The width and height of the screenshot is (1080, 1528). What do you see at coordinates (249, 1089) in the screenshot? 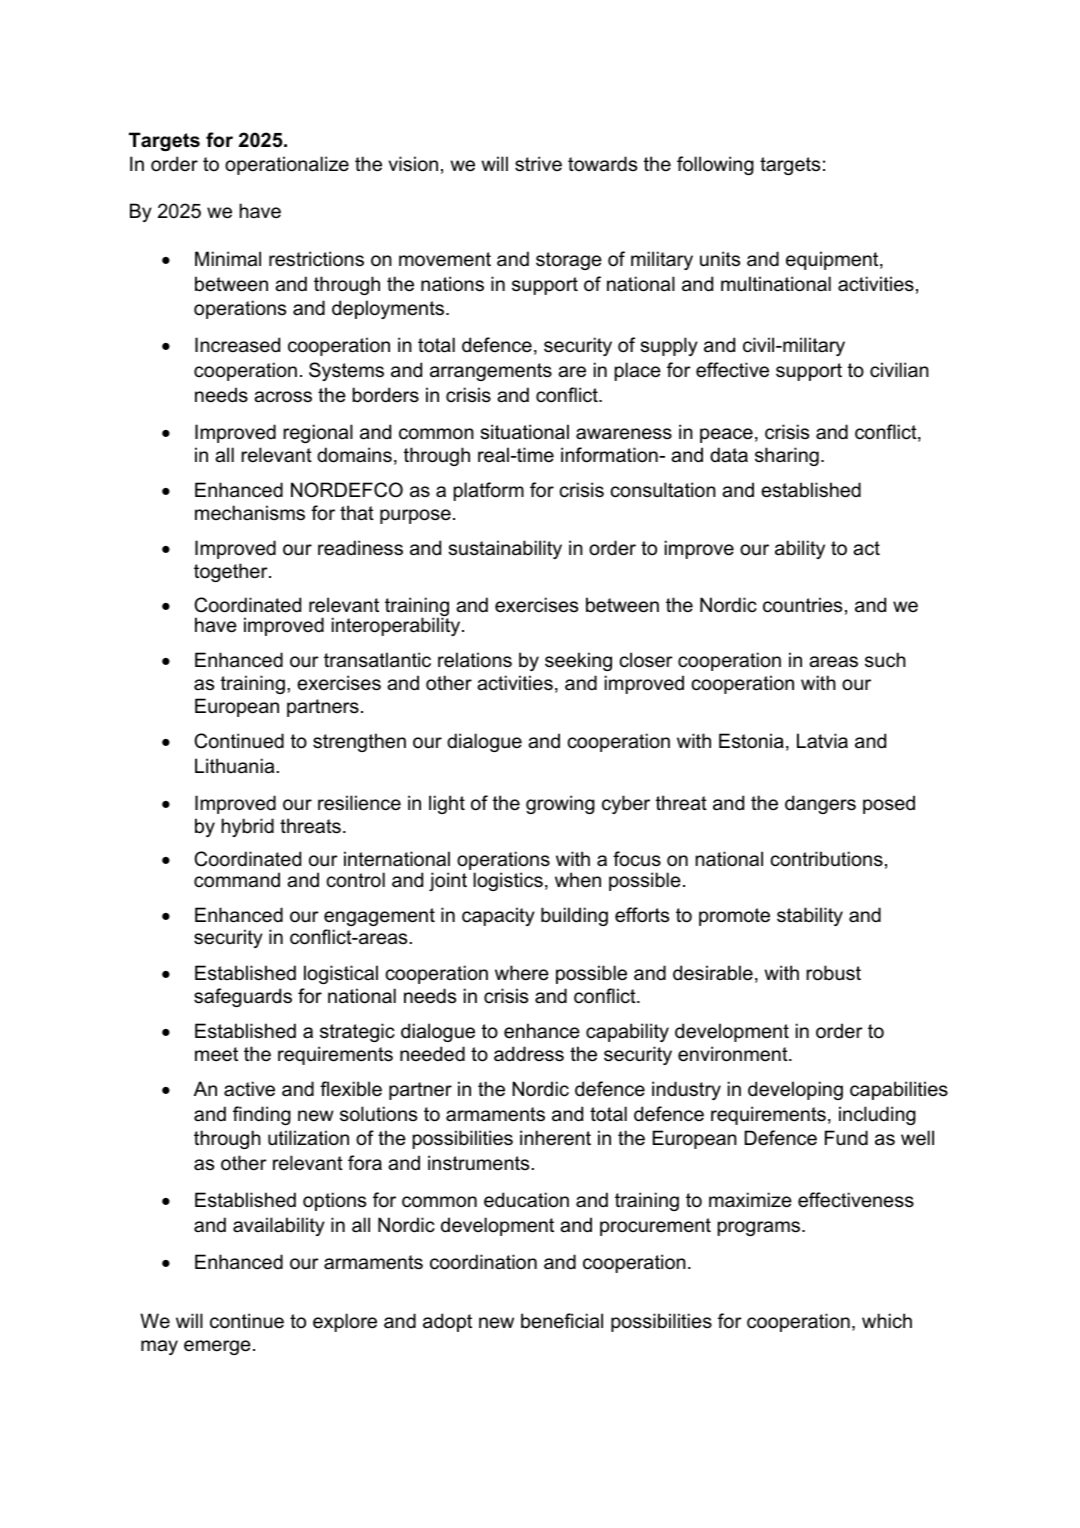
I see `active` at bounding box center [249, 1089].
